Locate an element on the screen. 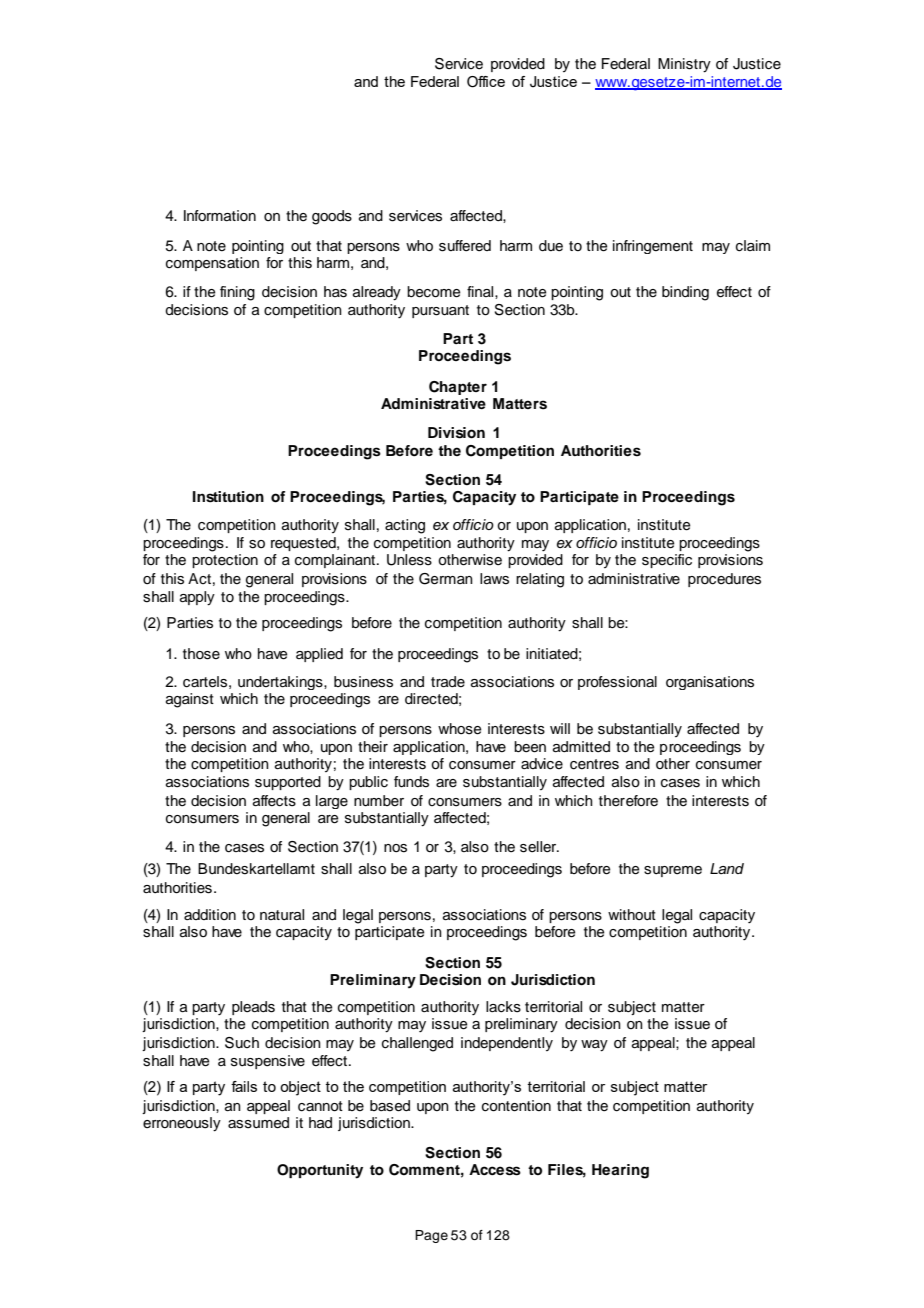 Image resolution: width=924 pixels, height=1308 pixels. those is located at coordinates (201, 654).
